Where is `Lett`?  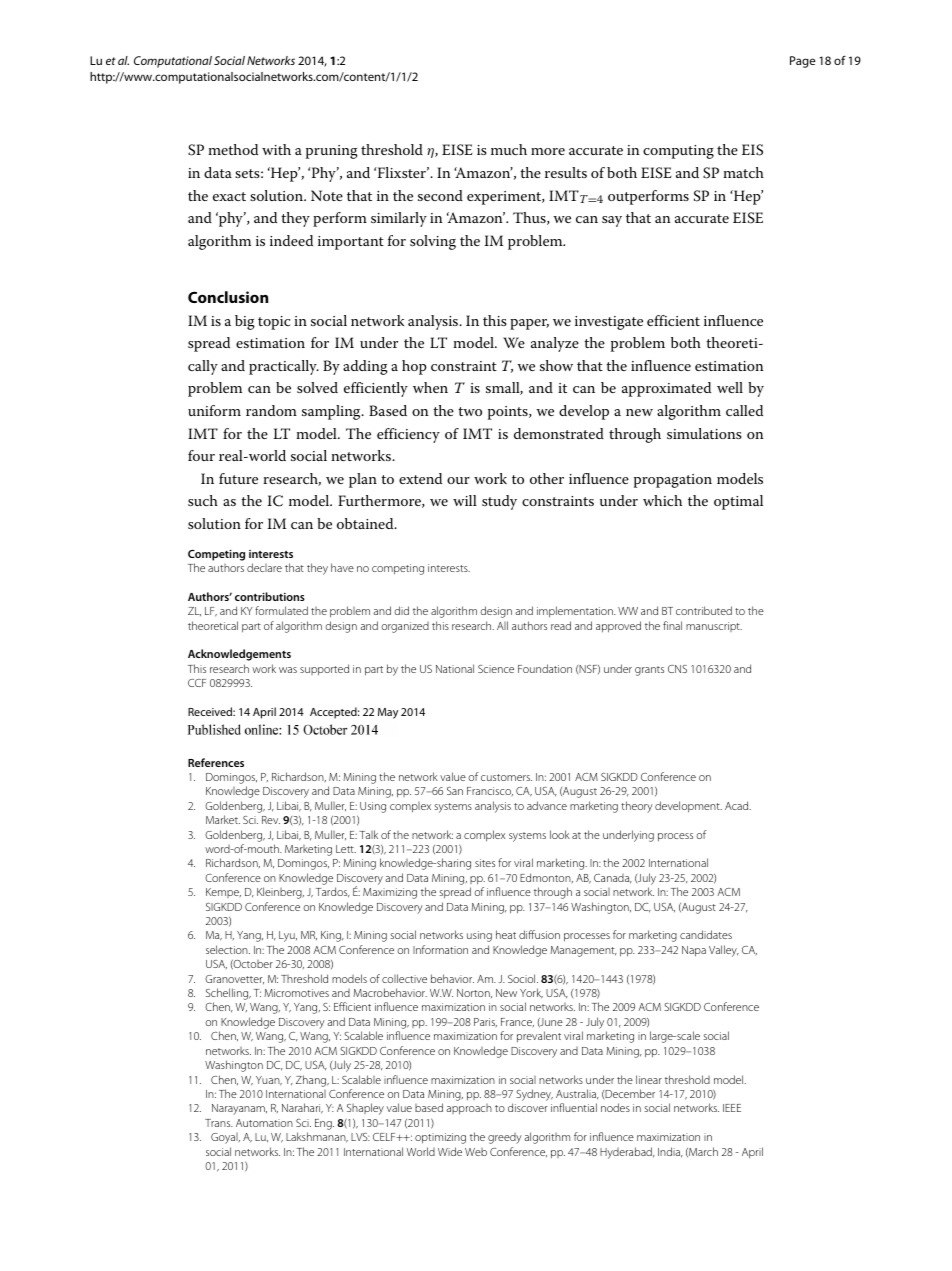
Lett is located at coordinates (346, 849).
